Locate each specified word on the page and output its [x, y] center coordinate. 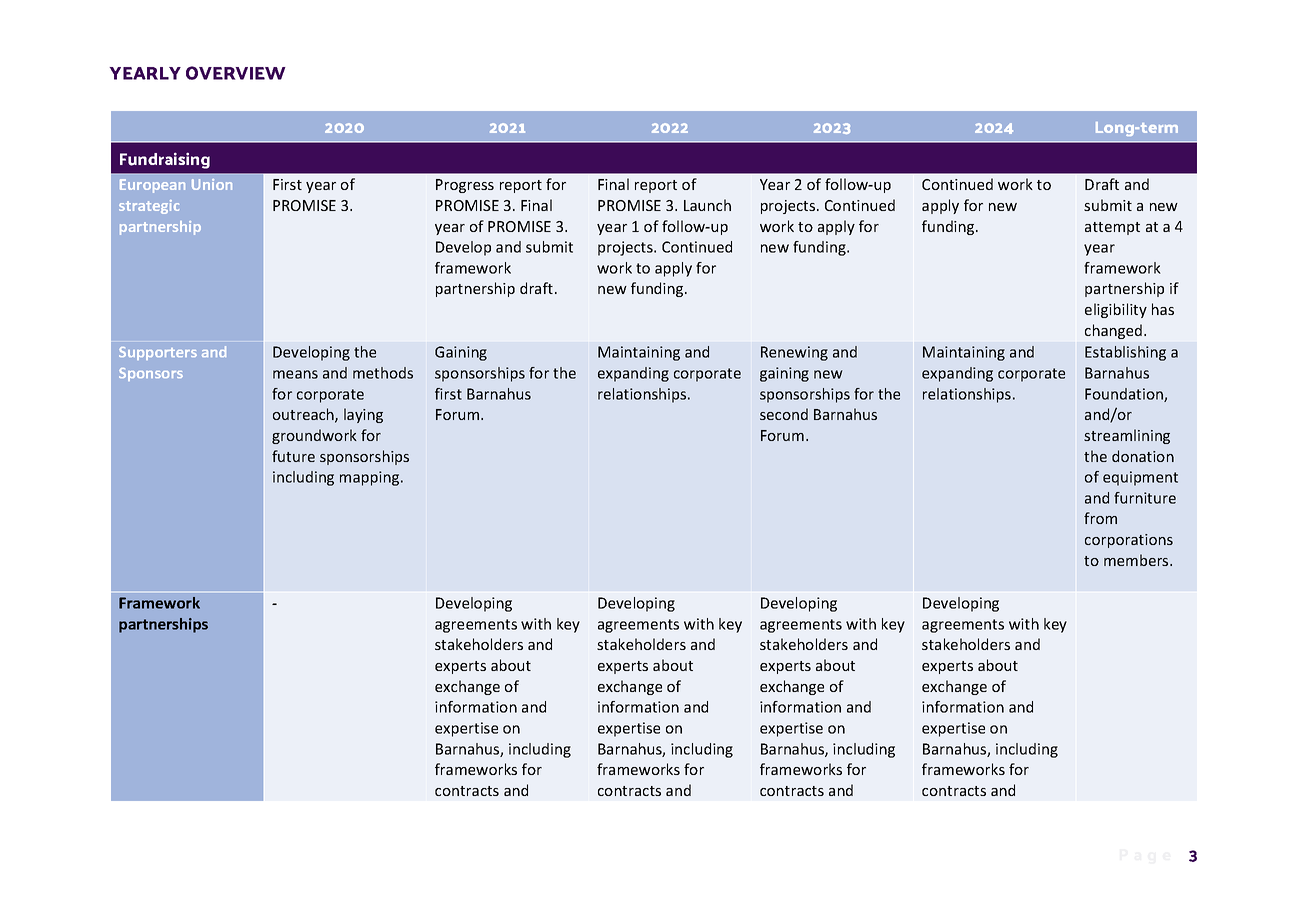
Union [212, 184]
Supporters [158, 353]
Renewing [794, 353]
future [293, 456]
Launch [707, 205]
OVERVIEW [236, 73]
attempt [1112, 228]
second [784, 414]
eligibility [1116, 310]
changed [1115, 331]
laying [363, 415]
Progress [465, 186]
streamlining [1127, 436]
